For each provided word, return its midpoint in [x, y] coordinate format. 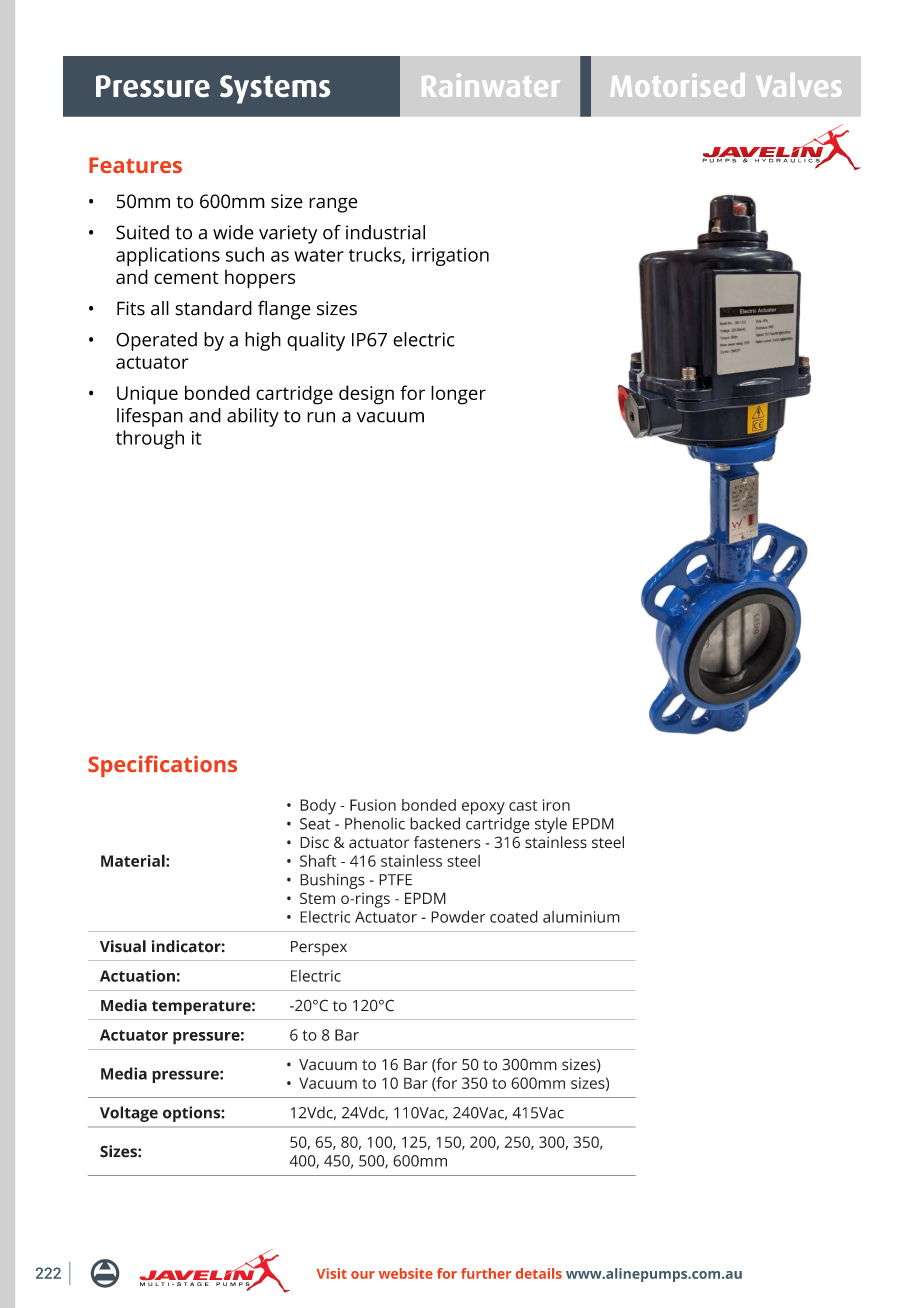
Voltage [129, 1114]
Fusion [373, 805]
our [363, 1275]
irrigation [450, 257]
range [333, 205]
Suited [142, 232]
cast [523, 805]
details [539, 1273]
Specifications [162, 766]
